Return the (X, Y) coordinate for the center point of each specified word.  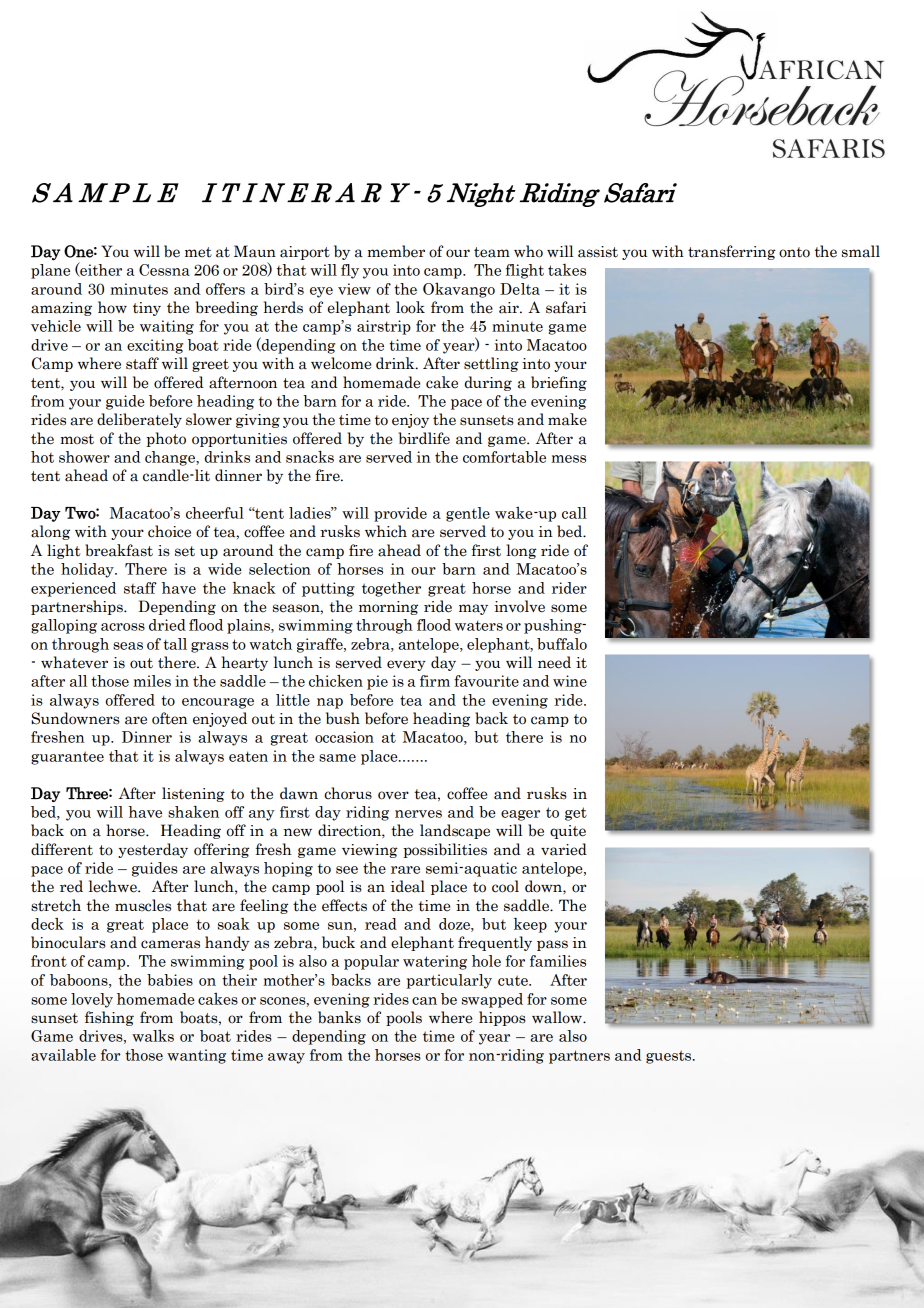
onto (794, 252)
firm (435, 681)
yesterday (153, 850)
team (492, 252)
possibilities (445, 850)
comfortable (504, 457)
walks (153, 1036)
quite (568, 832)
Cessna (164, 270)
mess (568, 459)
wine (570, 681)
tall (175, 644)
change (171, 458)
